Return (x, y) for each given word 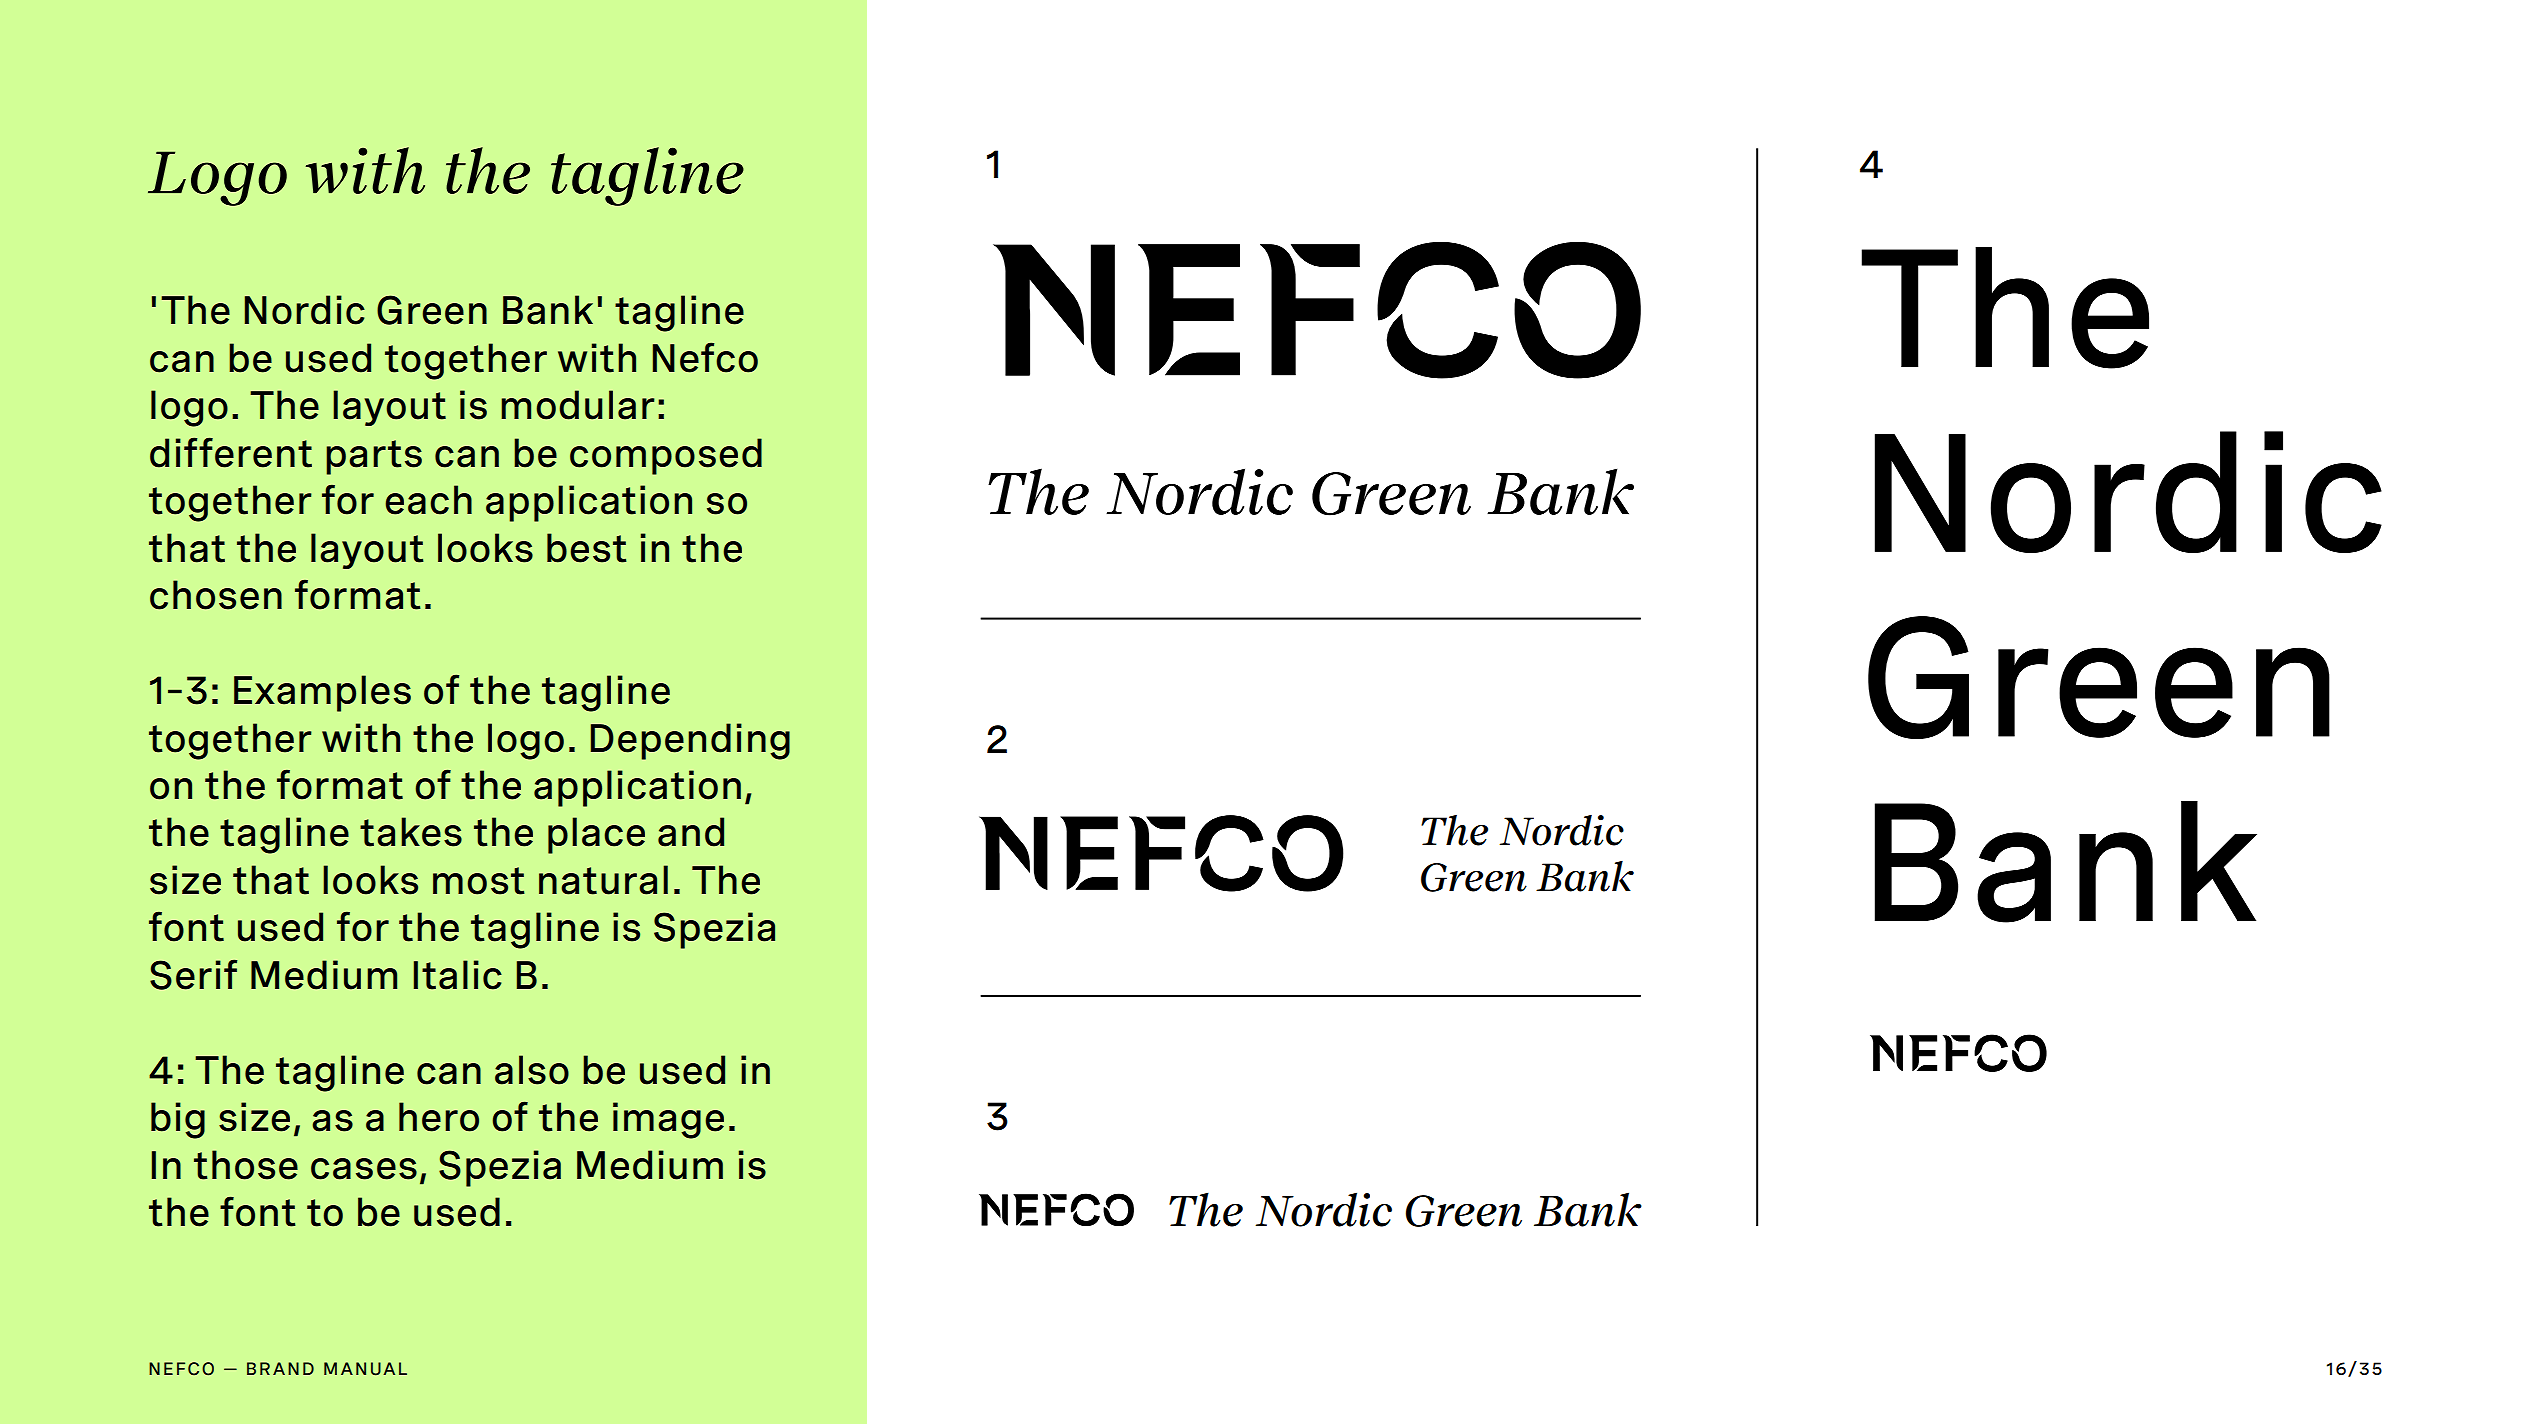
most (479, 881)
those (246, 1165)
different (231, 452)
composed (666, 456)
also (532, 1070)
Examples (322, 693)
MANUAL (365, 1369)
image (668, 1120)
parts (374, 457)
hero (439, 1117)
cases (364, 1169)
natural (603, 880)
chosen (216, 595)
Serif (193, 974)
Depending (690, 741)
